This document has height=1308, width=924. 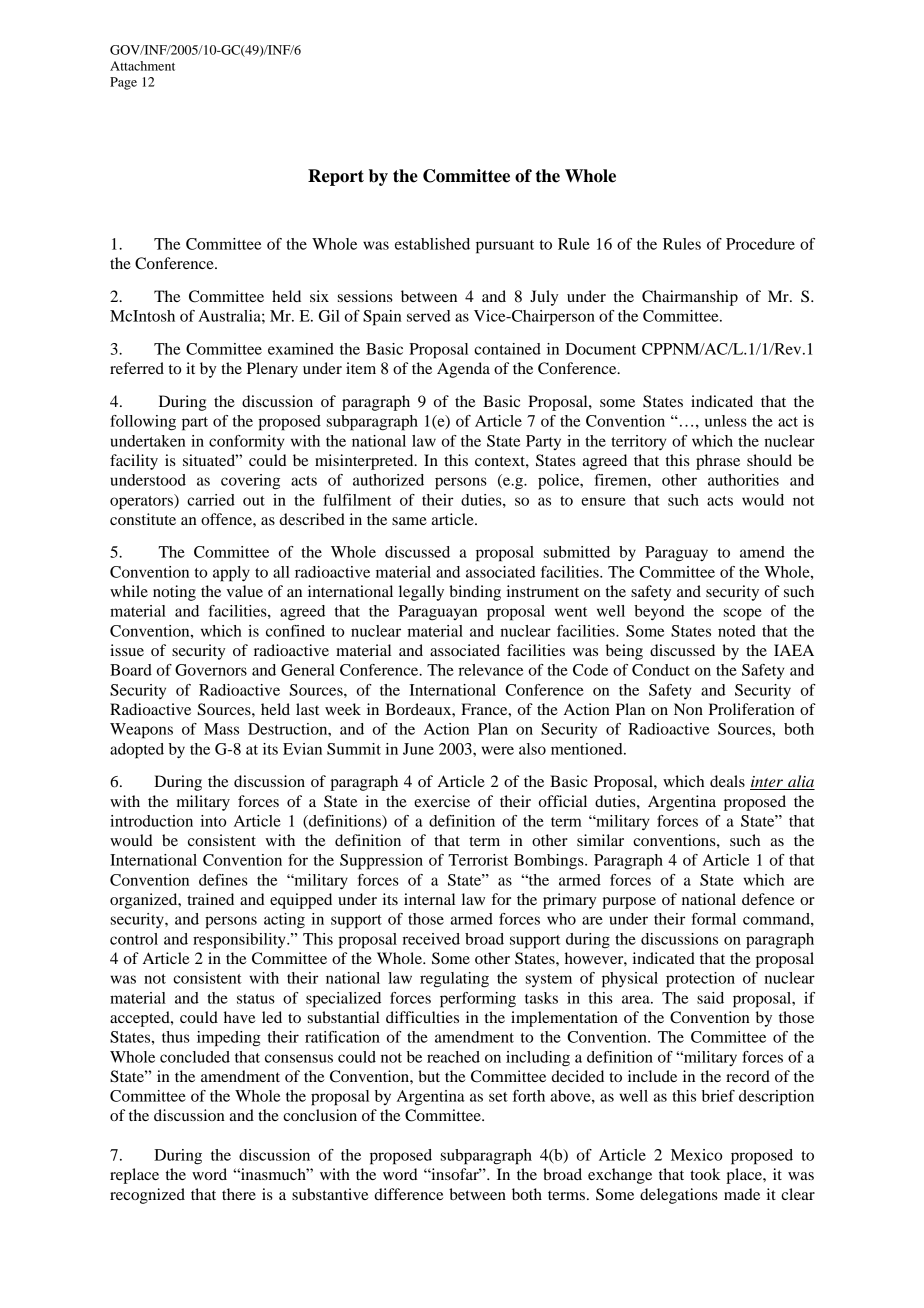 What do you see at coordinates (475, 593) in the document?
I see `binding` at bounding box center [475, 593].
